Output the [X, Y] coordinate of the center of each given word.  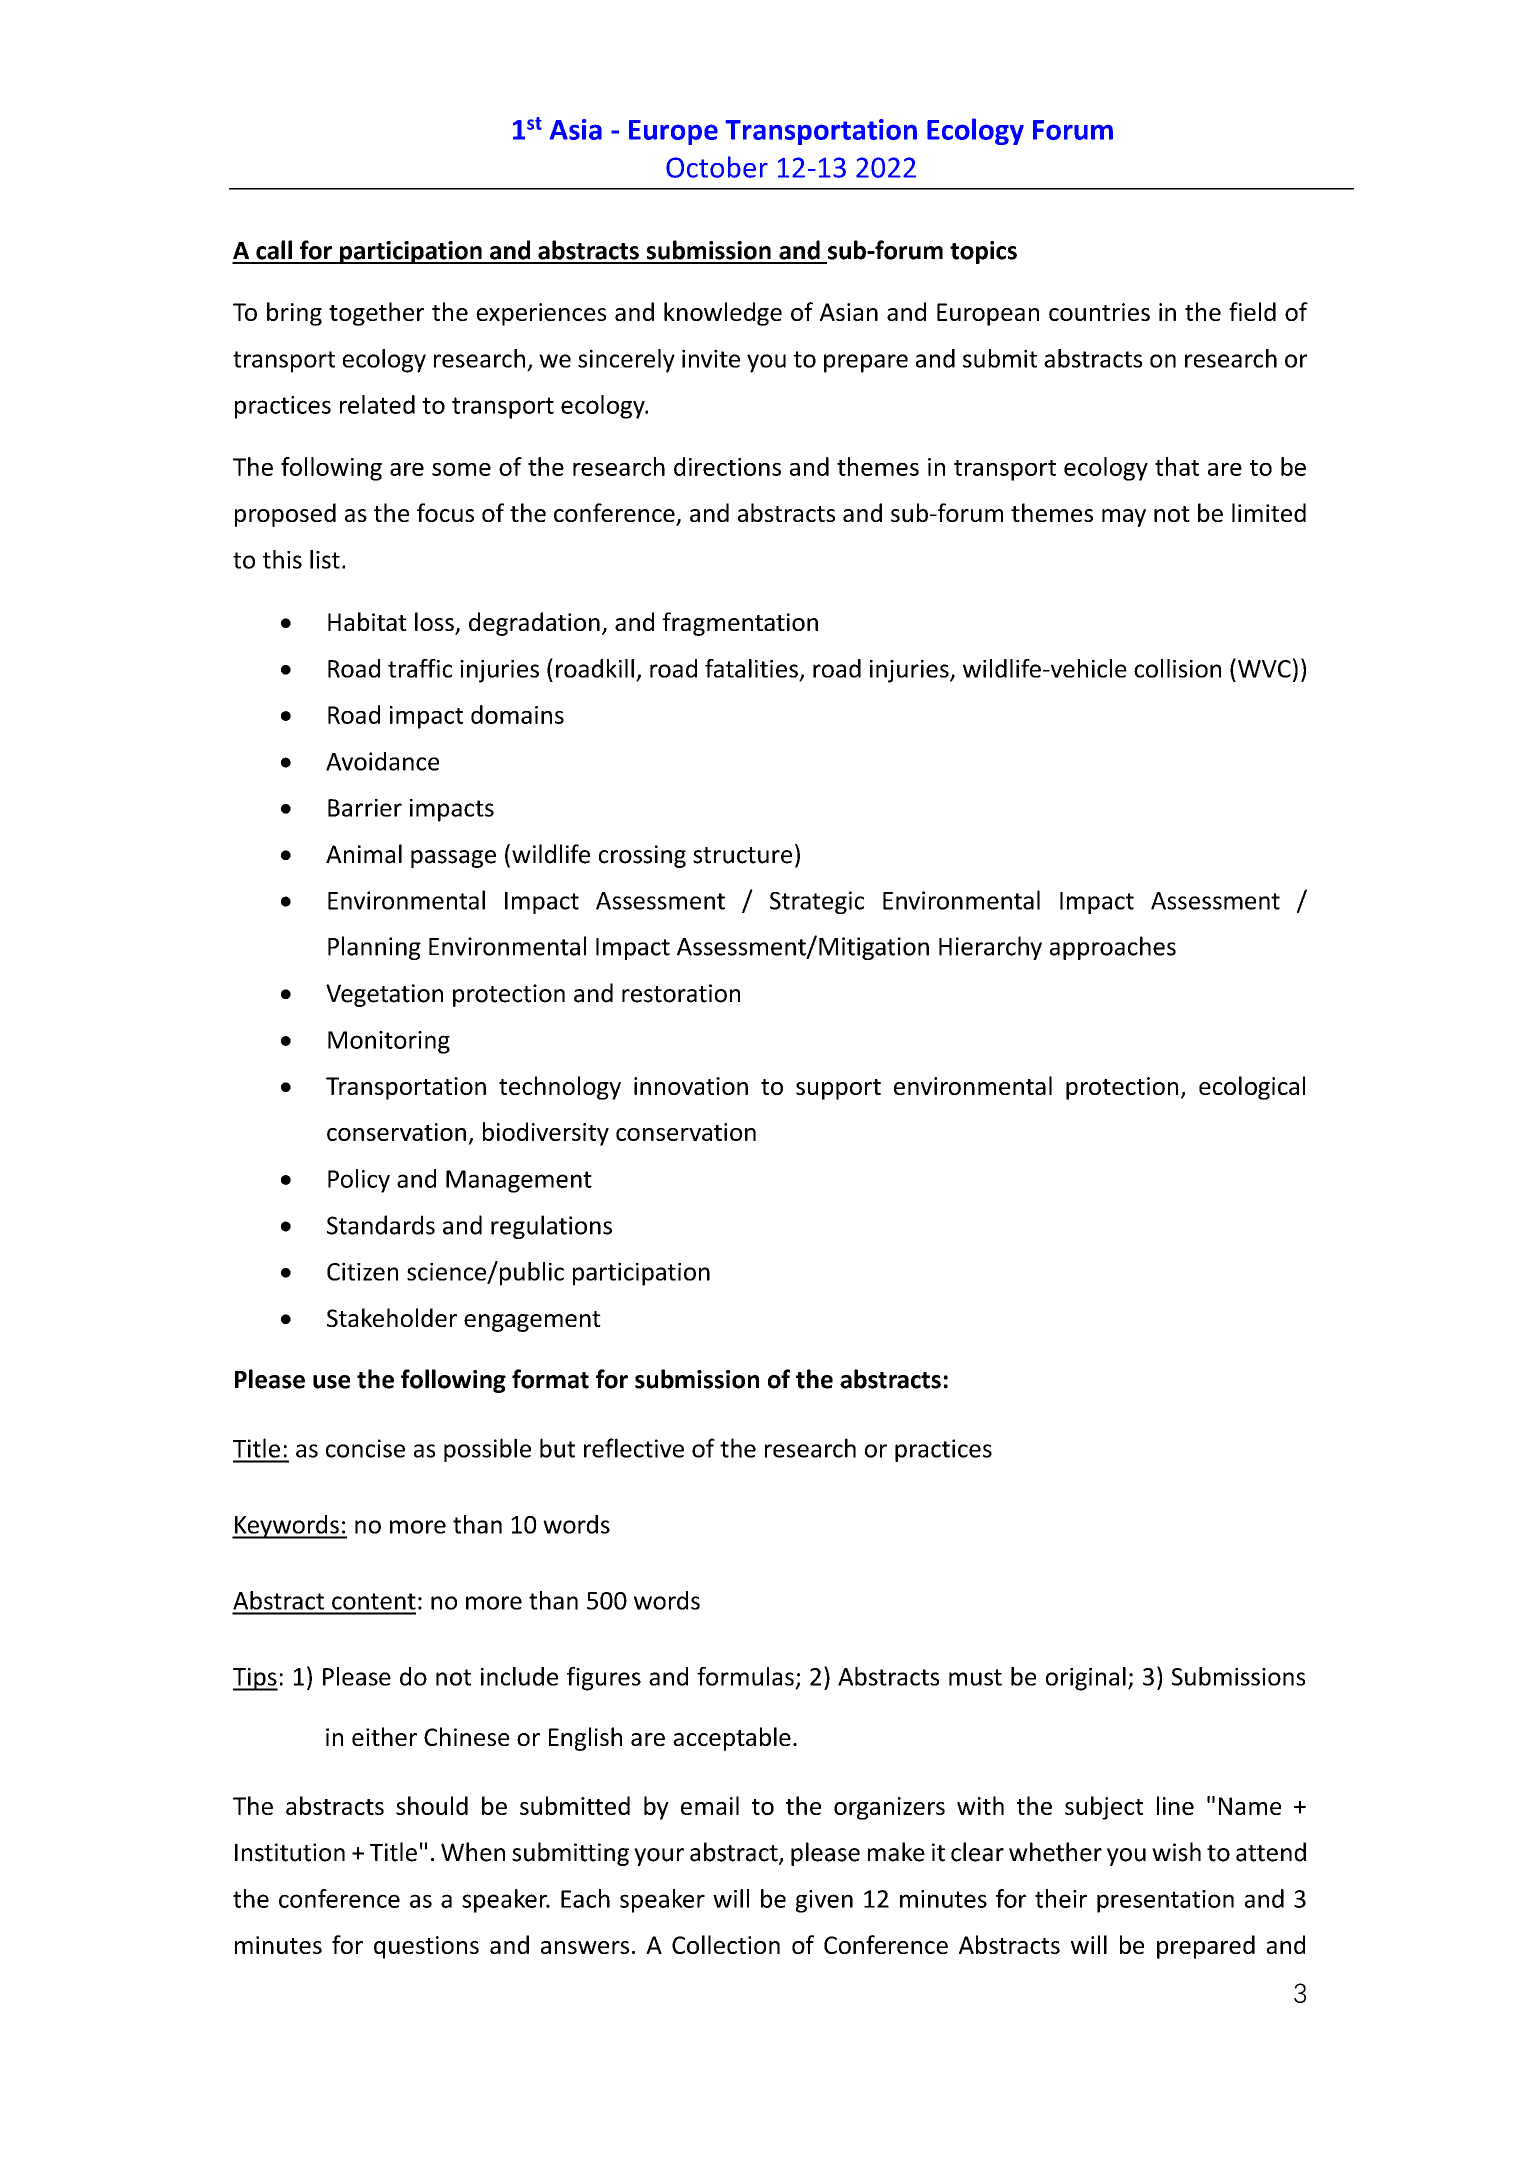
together [376, 314]
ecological [1252, 1088]
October [717, 167]
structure [742, 855]
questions [426, 1947]
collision [1177, 668]
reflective [634, 1448]
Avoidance [382, 761]
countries [1099, 312]
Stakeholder [392, 1317]
